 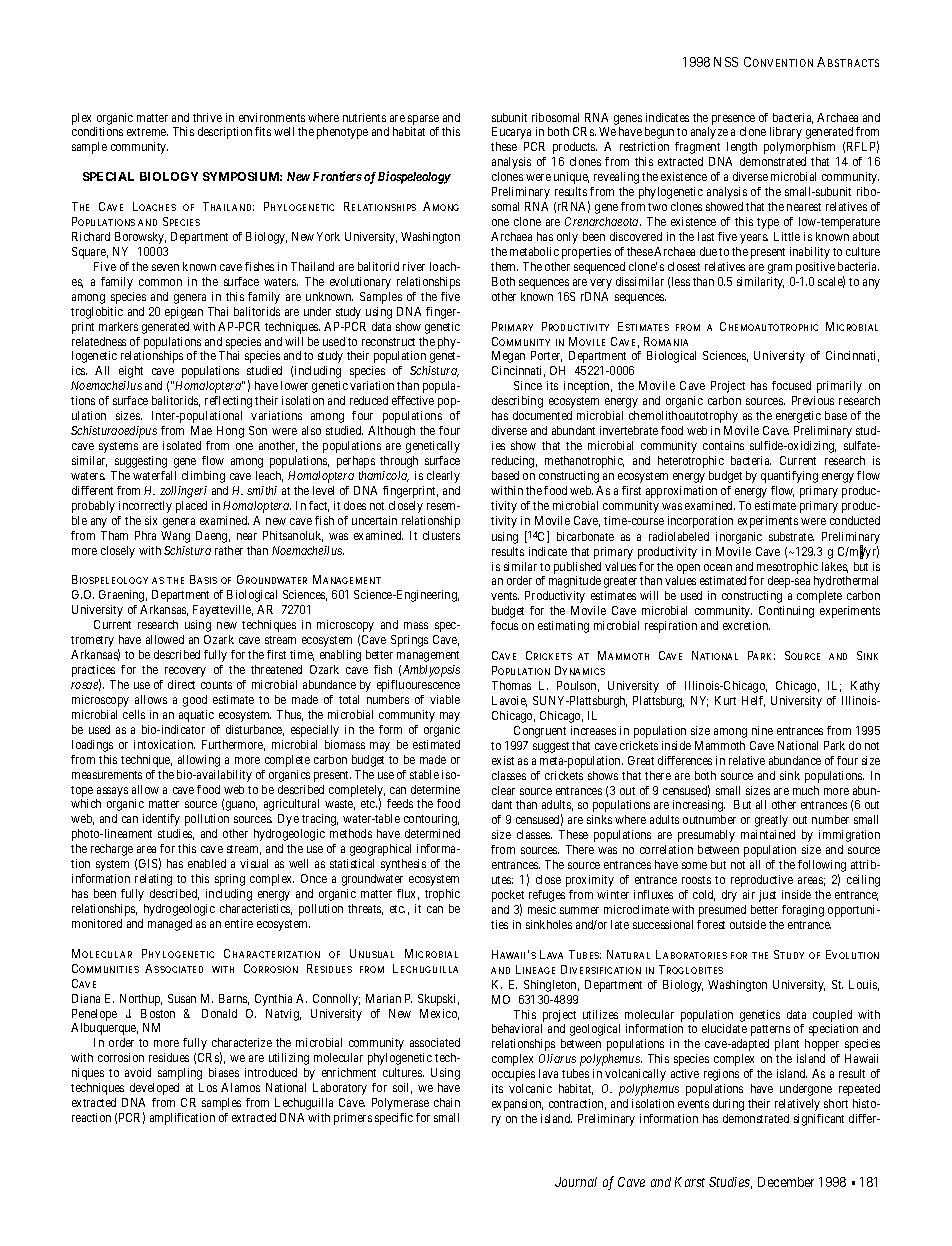 I want to click on thrive, so click(x=207, y=117).
